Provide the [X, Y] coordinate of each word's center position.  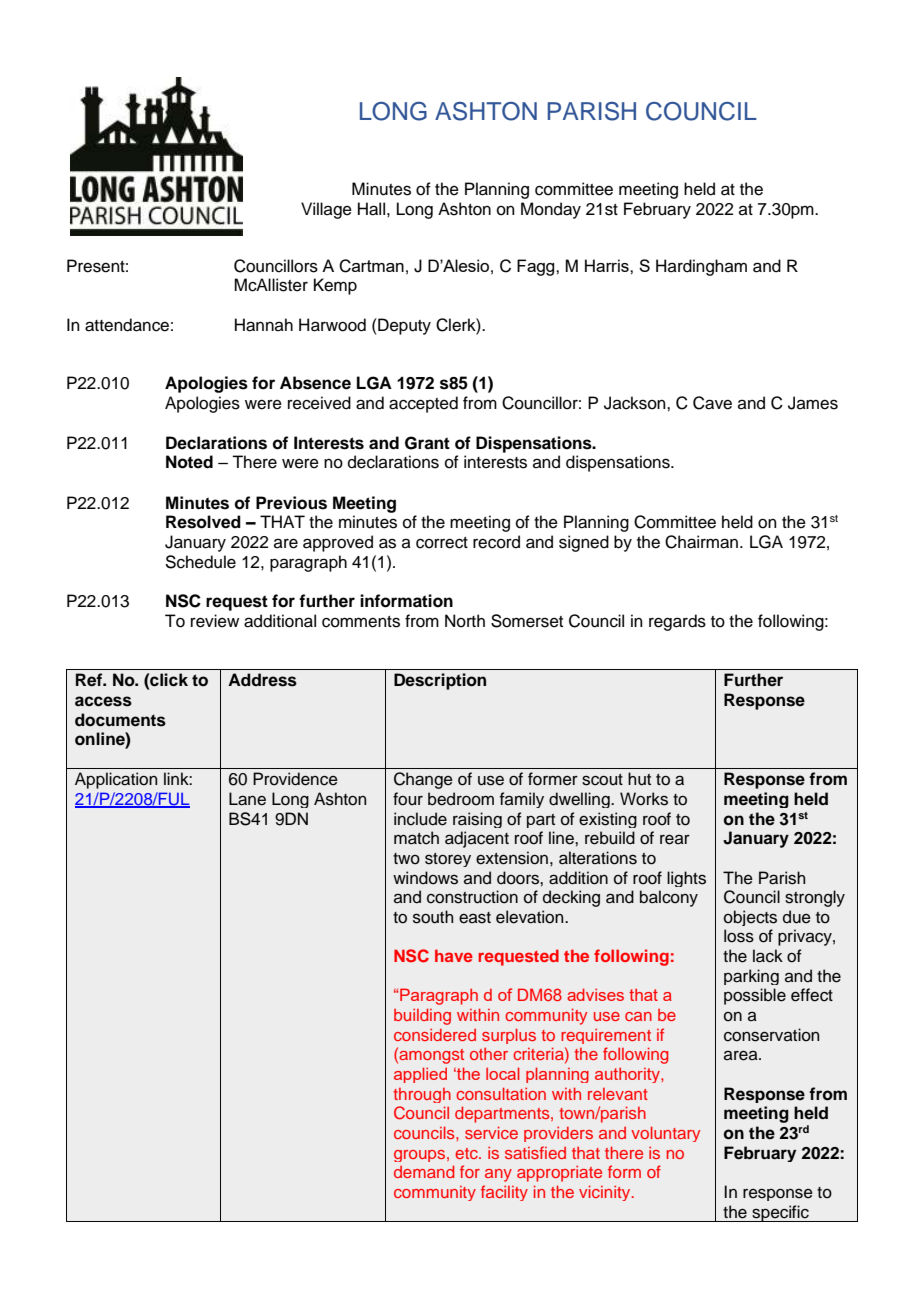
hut [639, 779]
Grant [427, 443]
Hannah [264, 325]
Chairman [701, 542]
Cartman [371, 266]
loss [739, 936]
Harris [608, 265]
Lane [247, 799]
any [498, 1175]
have [454, 955]
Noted [189, 462]
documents [120, 720]
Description [440, 681]
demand [424, 1171]
